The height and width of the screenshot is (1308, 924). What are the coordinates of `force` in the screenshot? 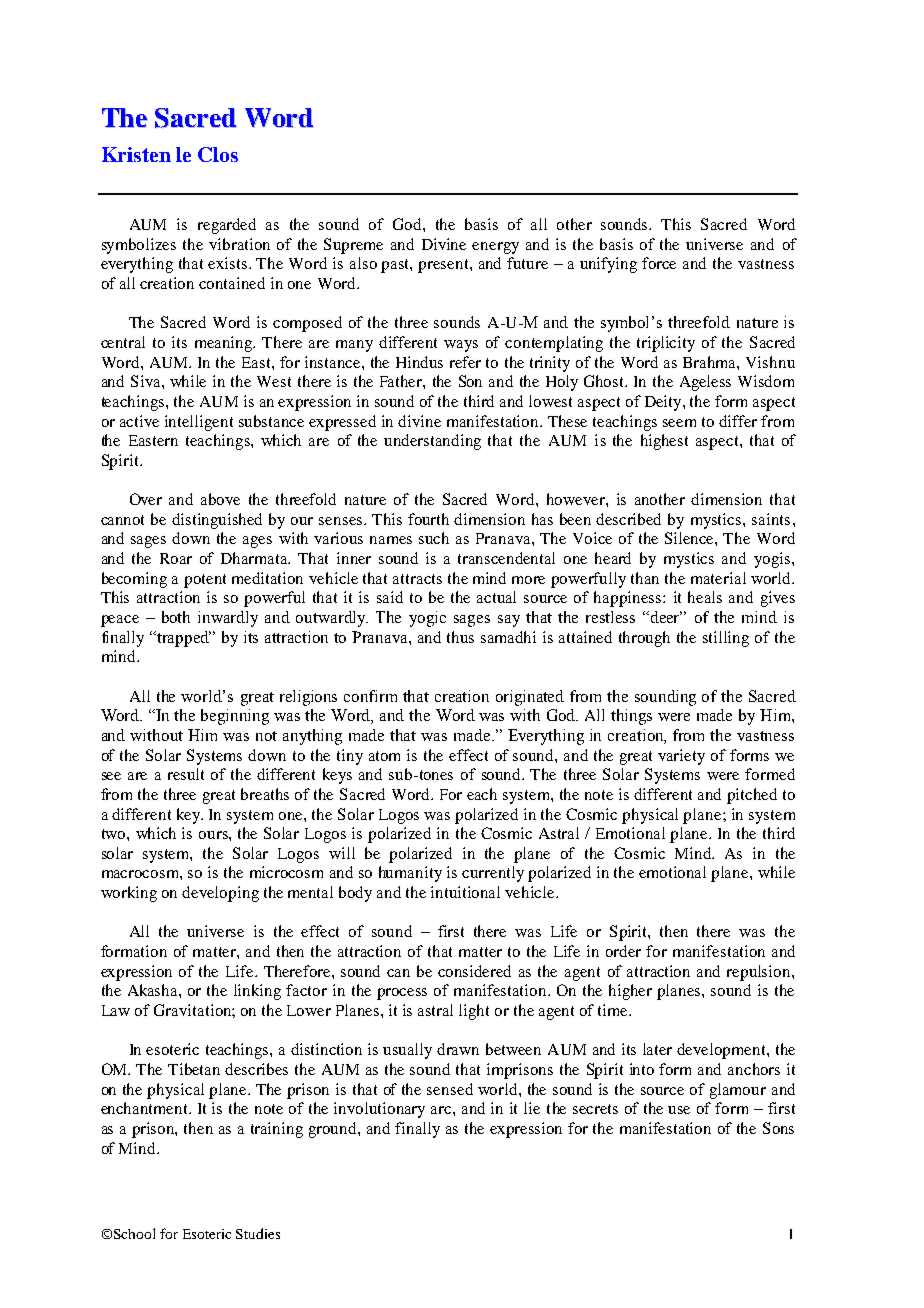 It's located at (659, 263).
